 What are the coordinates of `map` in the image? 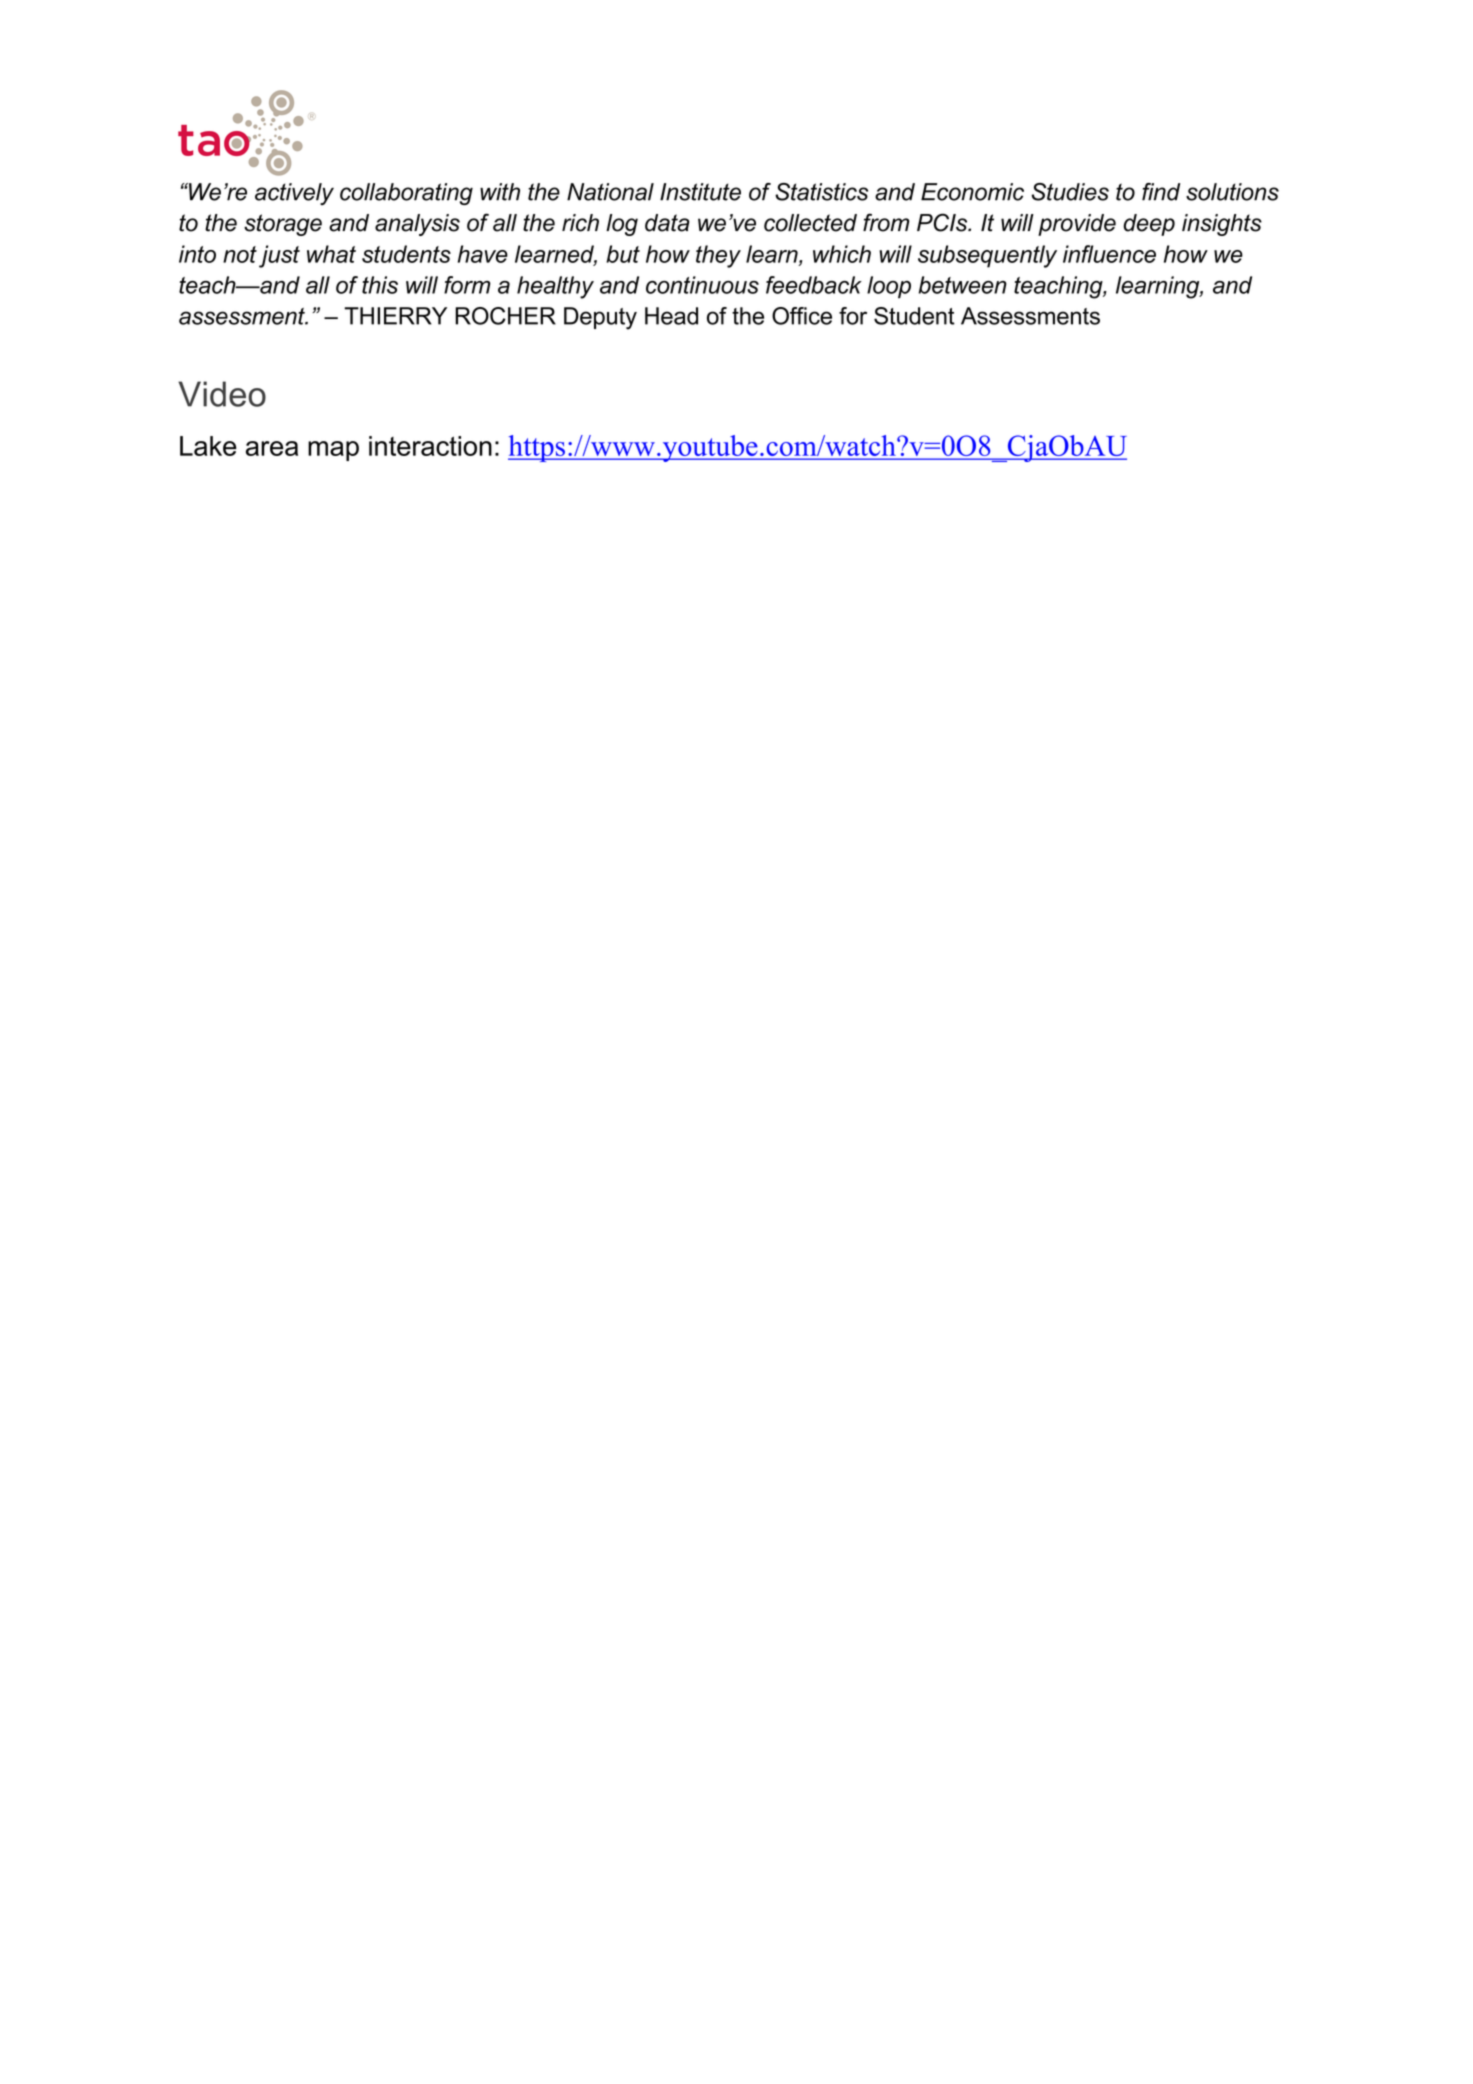 It's located at (333, 451).
